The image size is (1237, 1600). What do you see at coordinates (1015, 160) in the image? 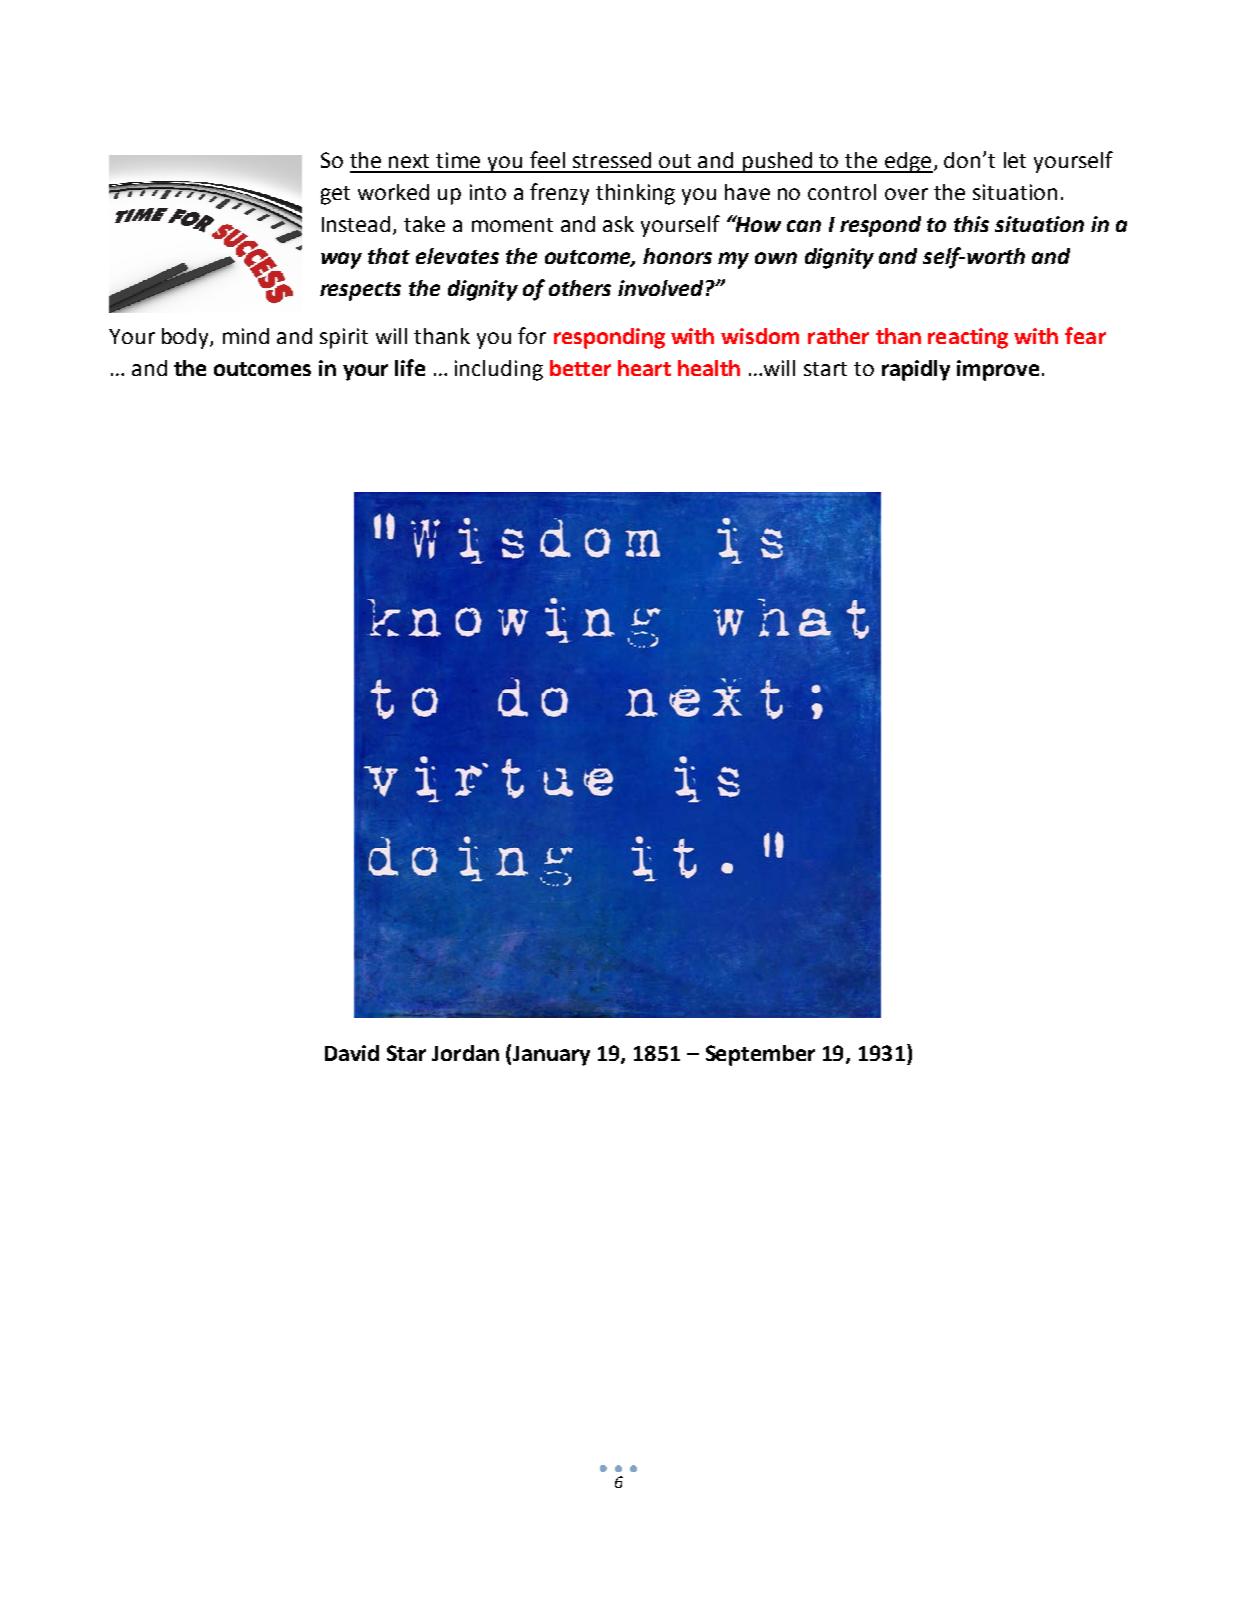
I see `let` at bounding box center [1015, 160].
